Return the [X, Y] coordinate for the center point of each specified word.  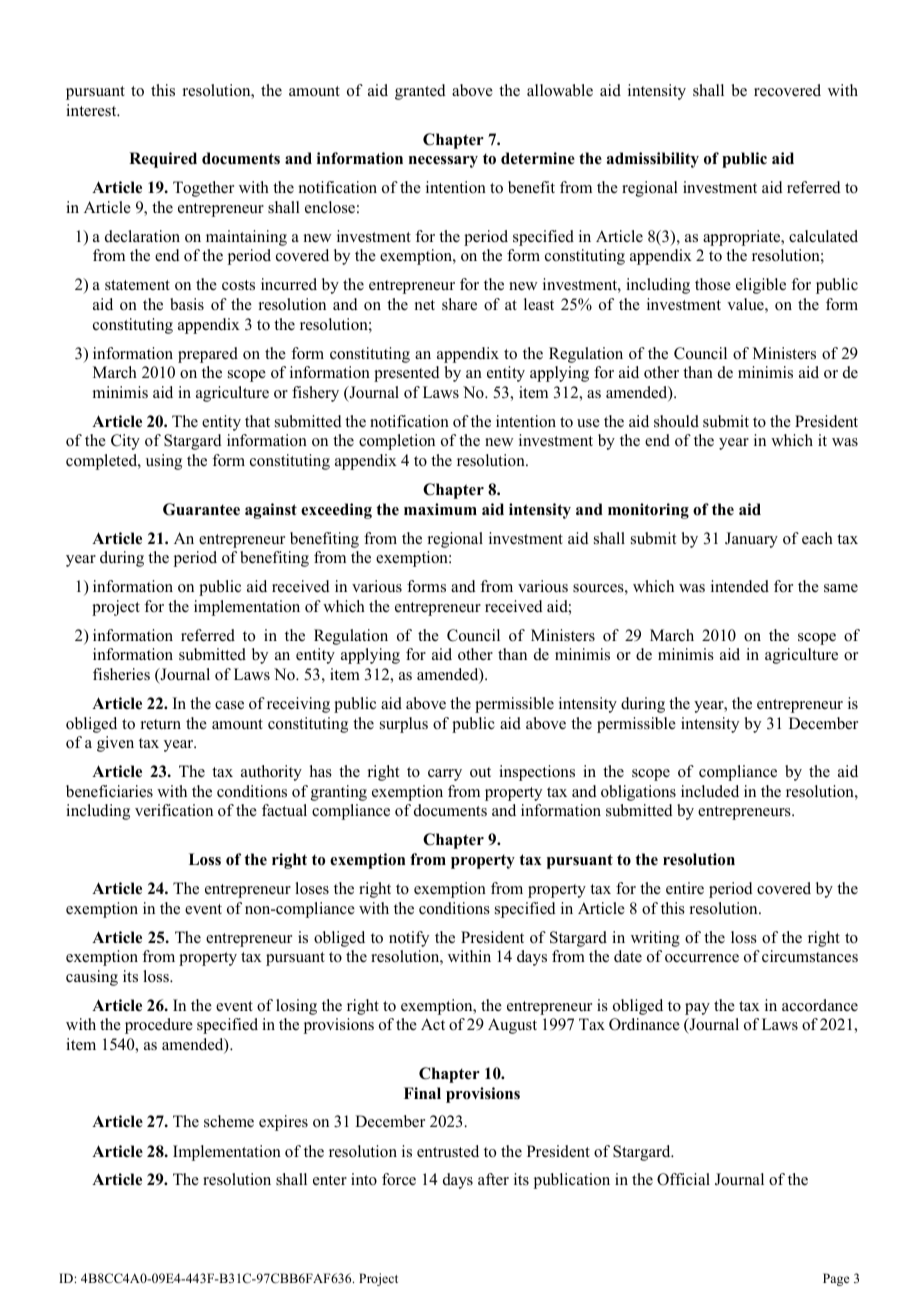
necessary [443, 162]
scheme [229, 1121]
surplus [404, 725]
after [493, 1179]
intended [740, 586]
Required [163, 160]
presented [407, 374]
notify [409, 939]
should [676, 421]
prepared [208, 355]
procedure [159, 1026]
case [229, 705]
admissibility [653, 160]
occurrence [702, 958]
